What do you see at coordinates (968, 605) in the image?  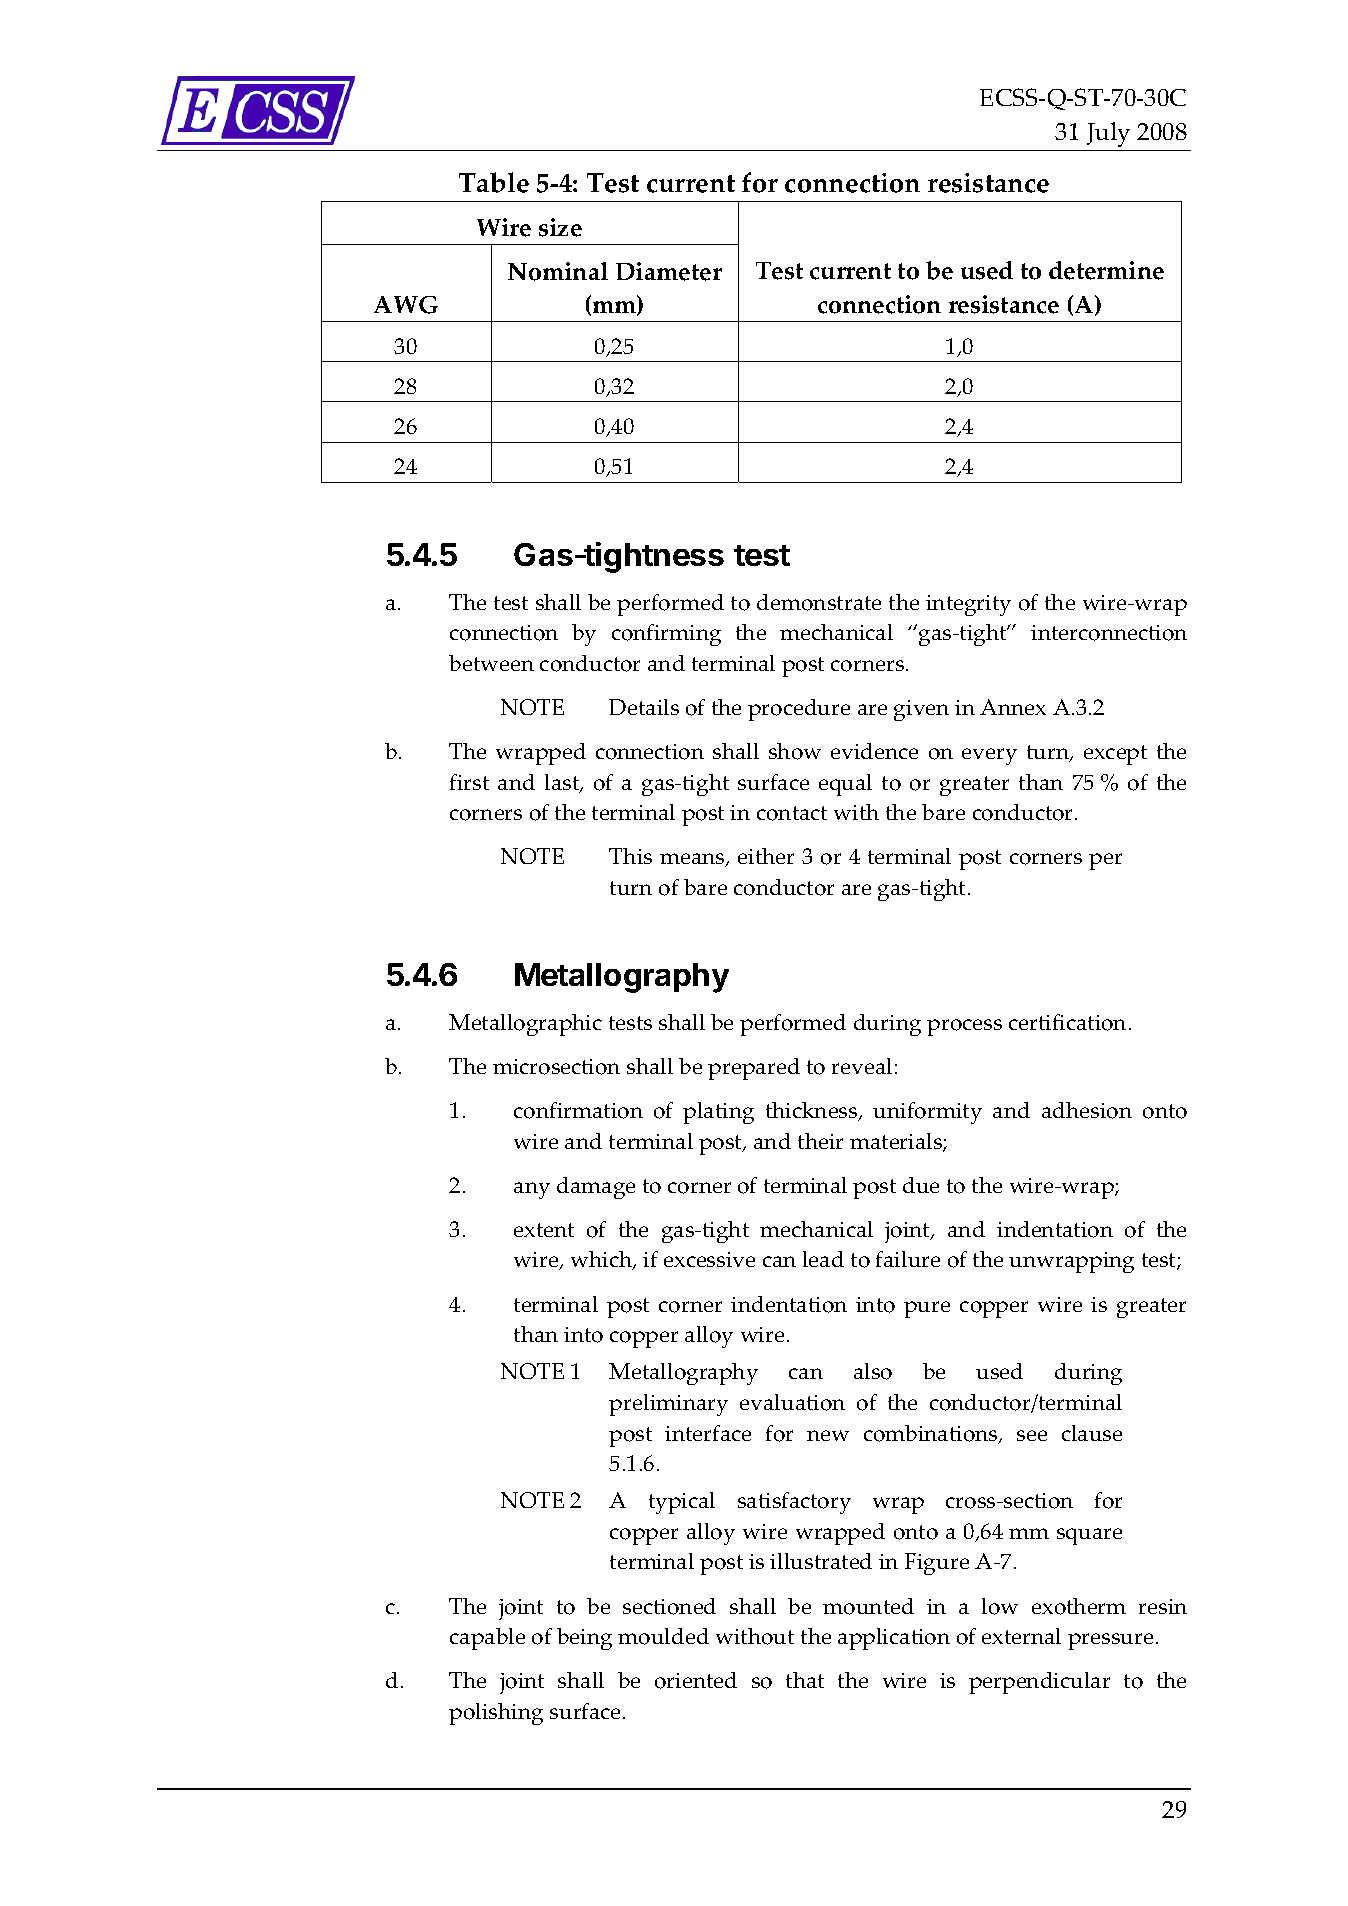 I see `integrity` at bounding box center [968, 605].
